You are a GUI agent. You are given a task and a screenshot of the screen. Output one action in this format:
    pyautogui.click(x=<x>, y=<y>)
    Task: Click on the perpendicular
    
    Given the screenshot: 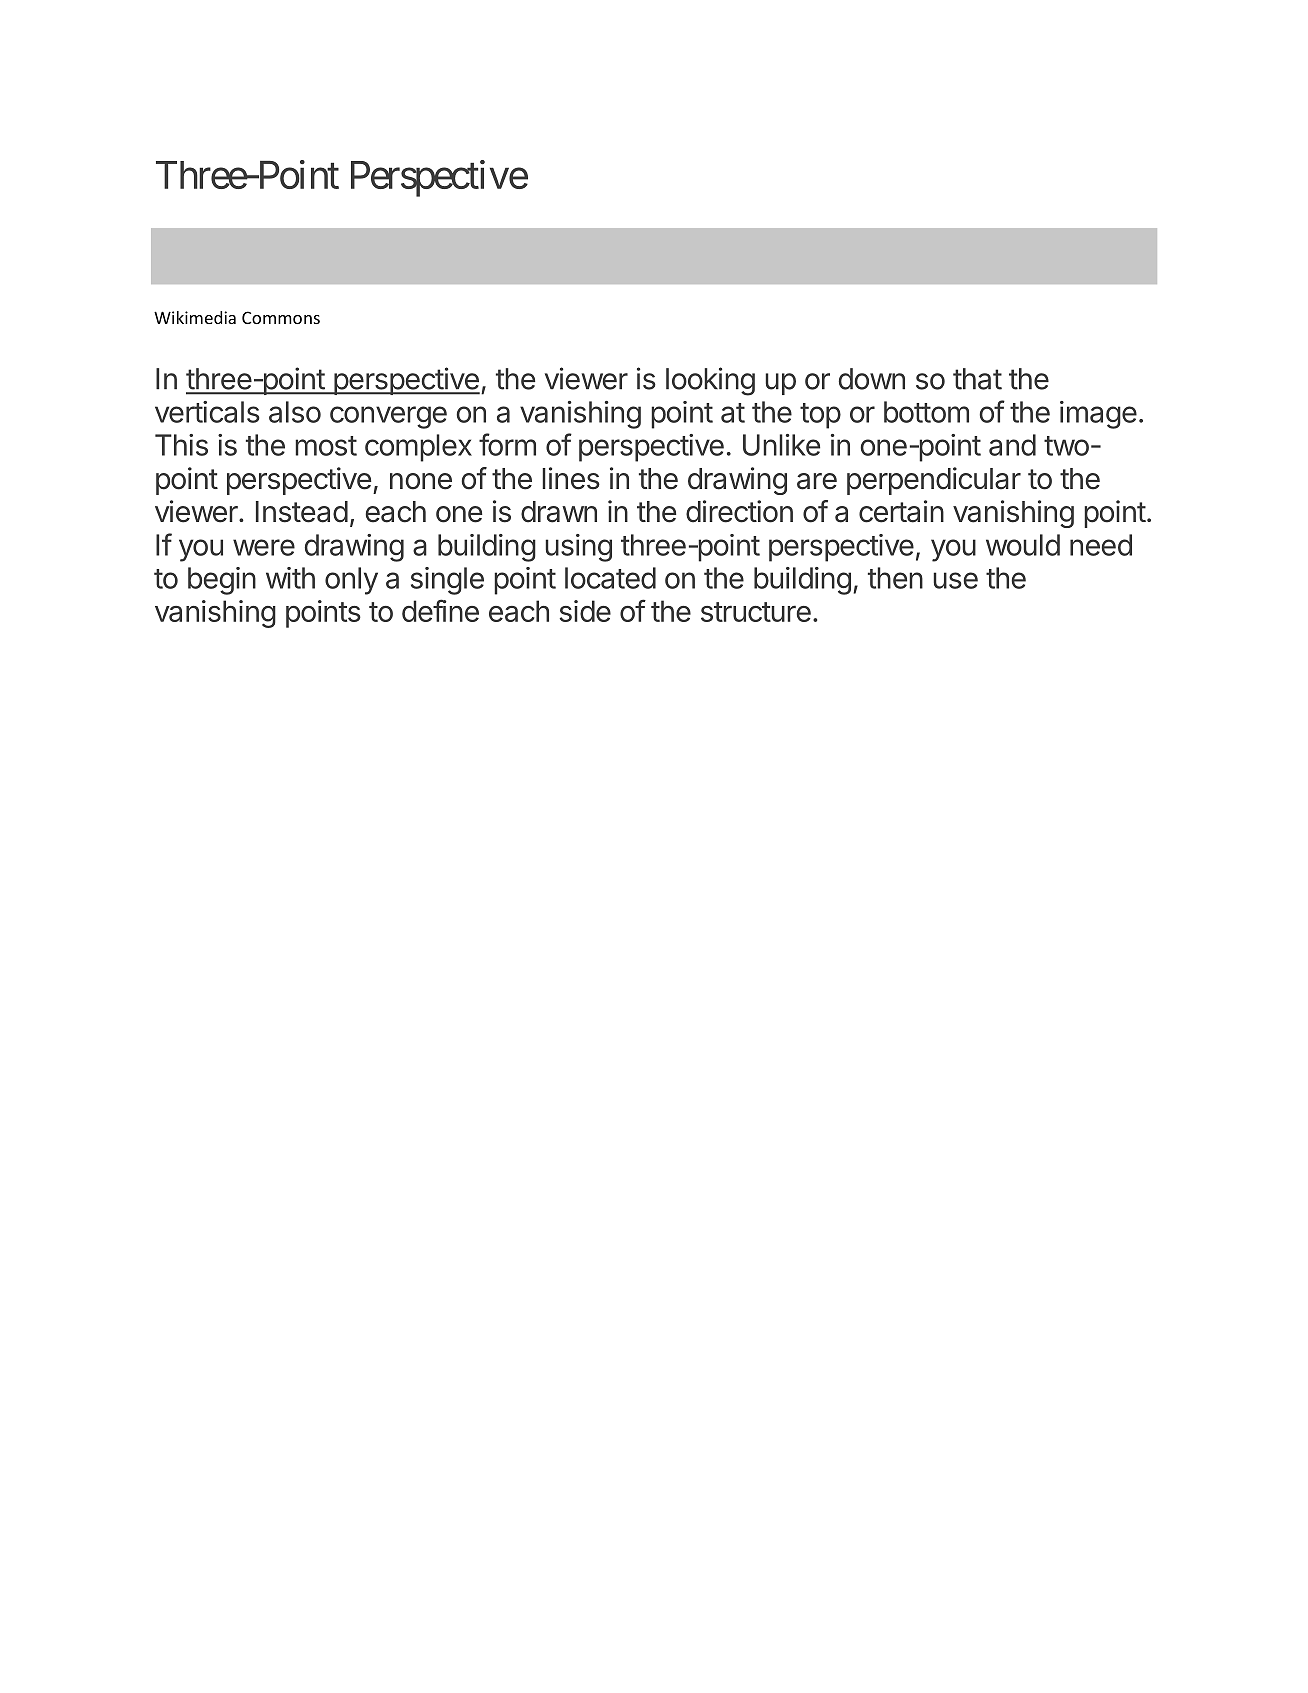 What is the action you would take?
    pyautogui.click(x=934, y=481)
